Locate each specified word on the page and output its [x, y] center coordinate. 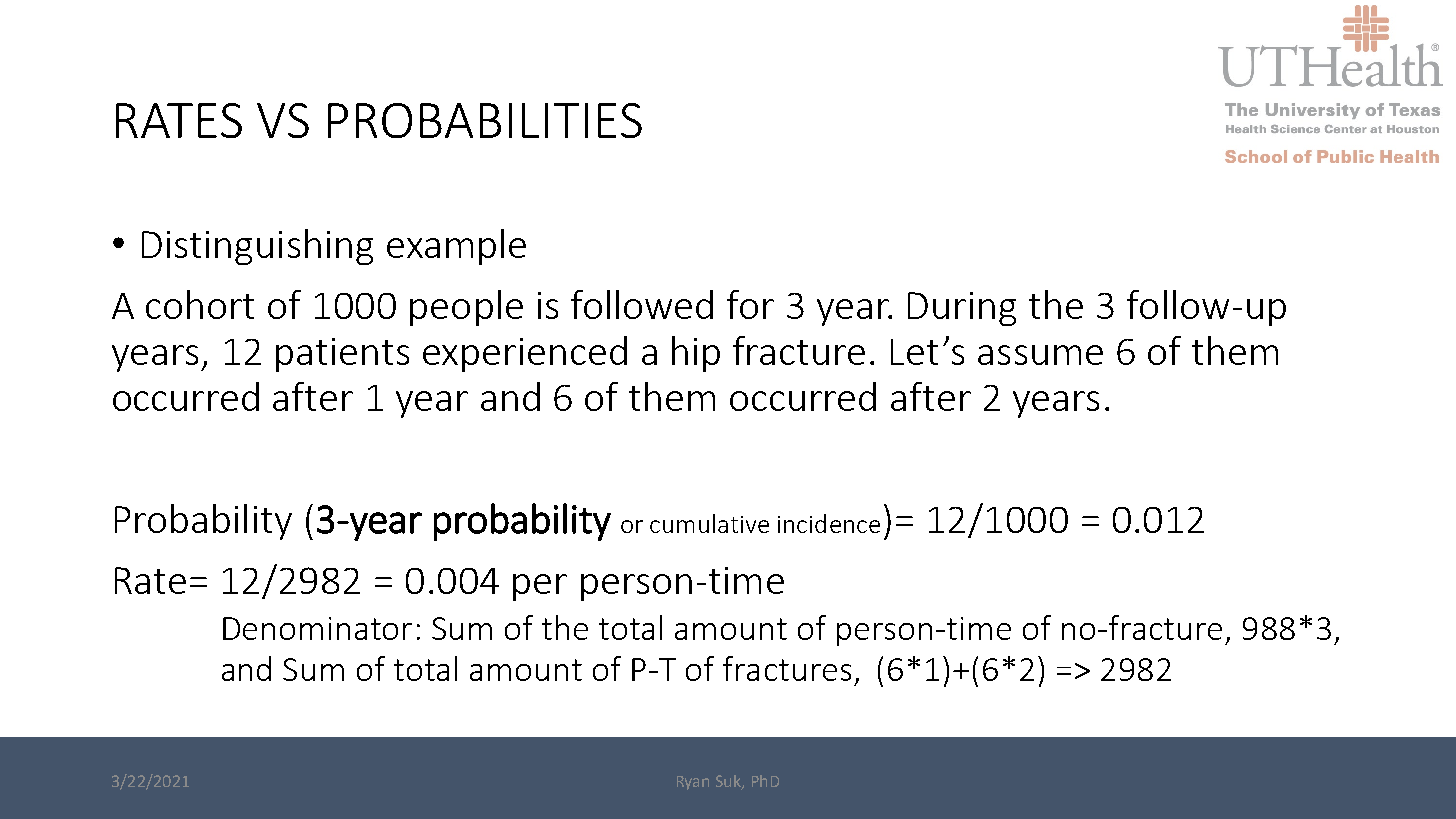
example [456, 247]
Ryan [693, 783]
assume [1040, 355]
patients [342, 355]
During [962, 309]
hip [696, 354]
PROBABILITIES [485, 120]
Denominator [317, 628]
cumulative [709, 523]
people [466, 308]
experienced [525, 354]
